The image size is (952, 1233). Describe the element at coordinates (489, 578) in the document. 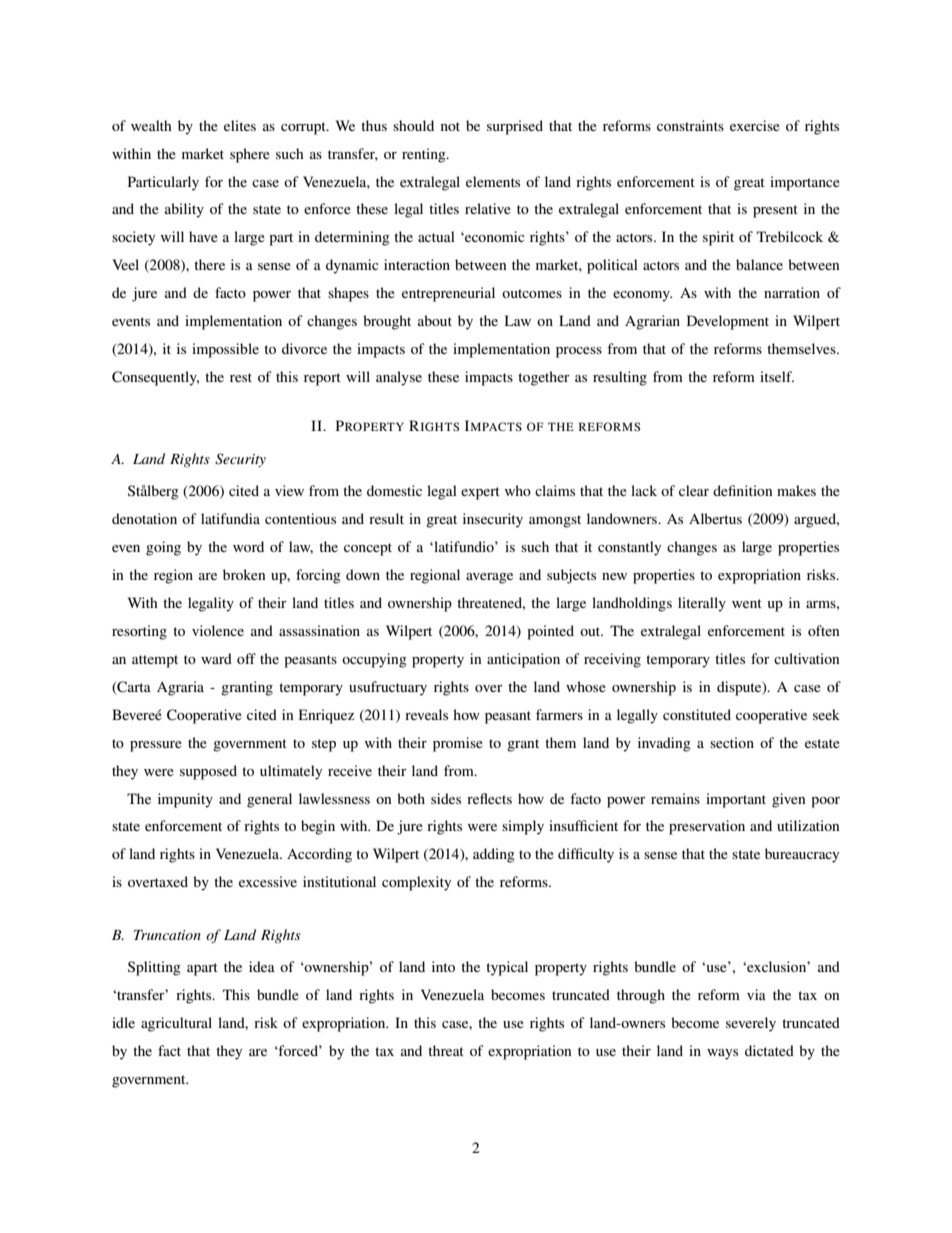

I see `average` at that location.
